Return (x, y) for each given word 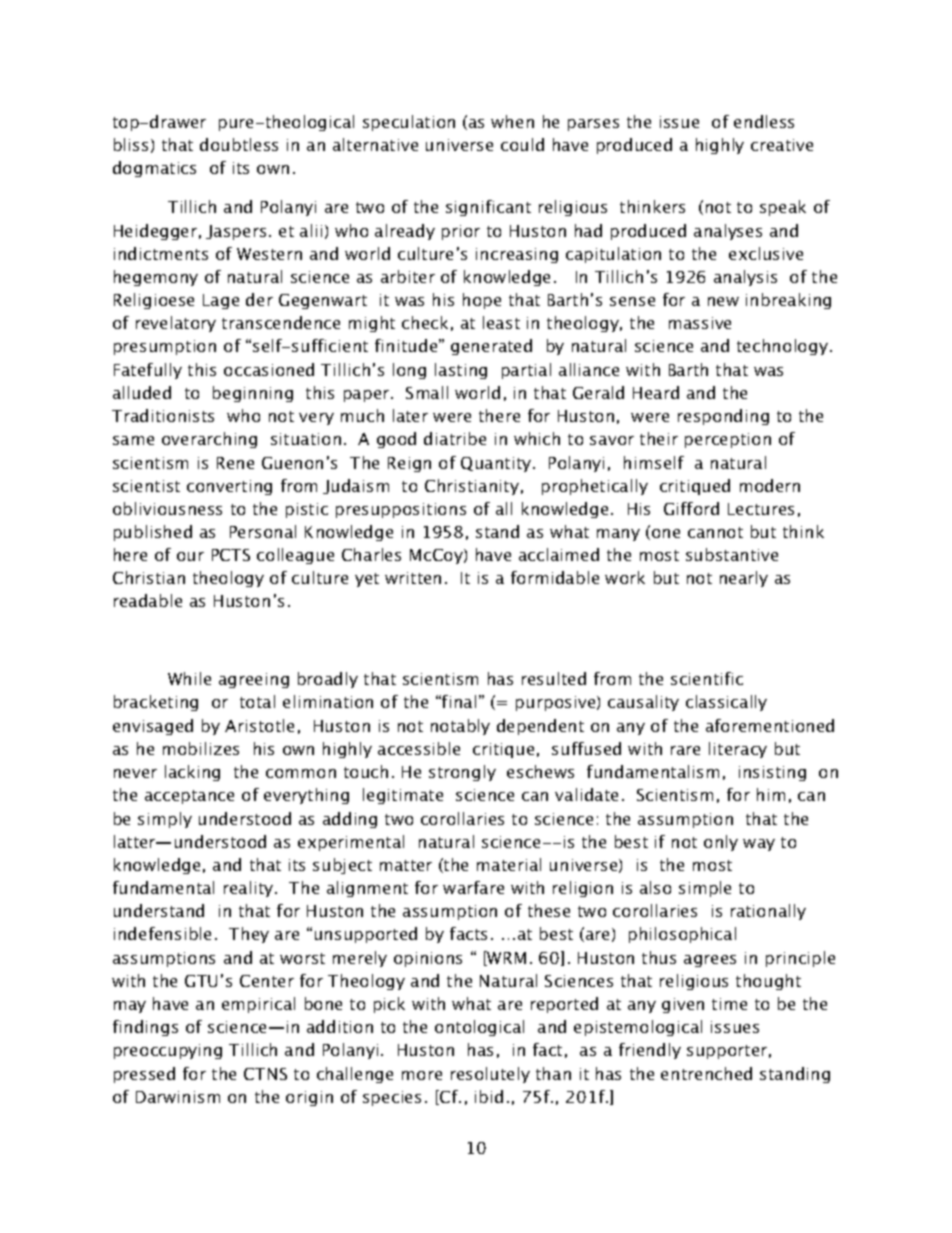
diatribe (455, 438)
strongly (462, 773)
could (522, 144)
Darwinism (178, 1097)
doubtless (239, 144)
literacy (738, 750)
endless (764, 121)
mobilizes (201, 748)
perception (728, 440)
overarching (209, 440)
